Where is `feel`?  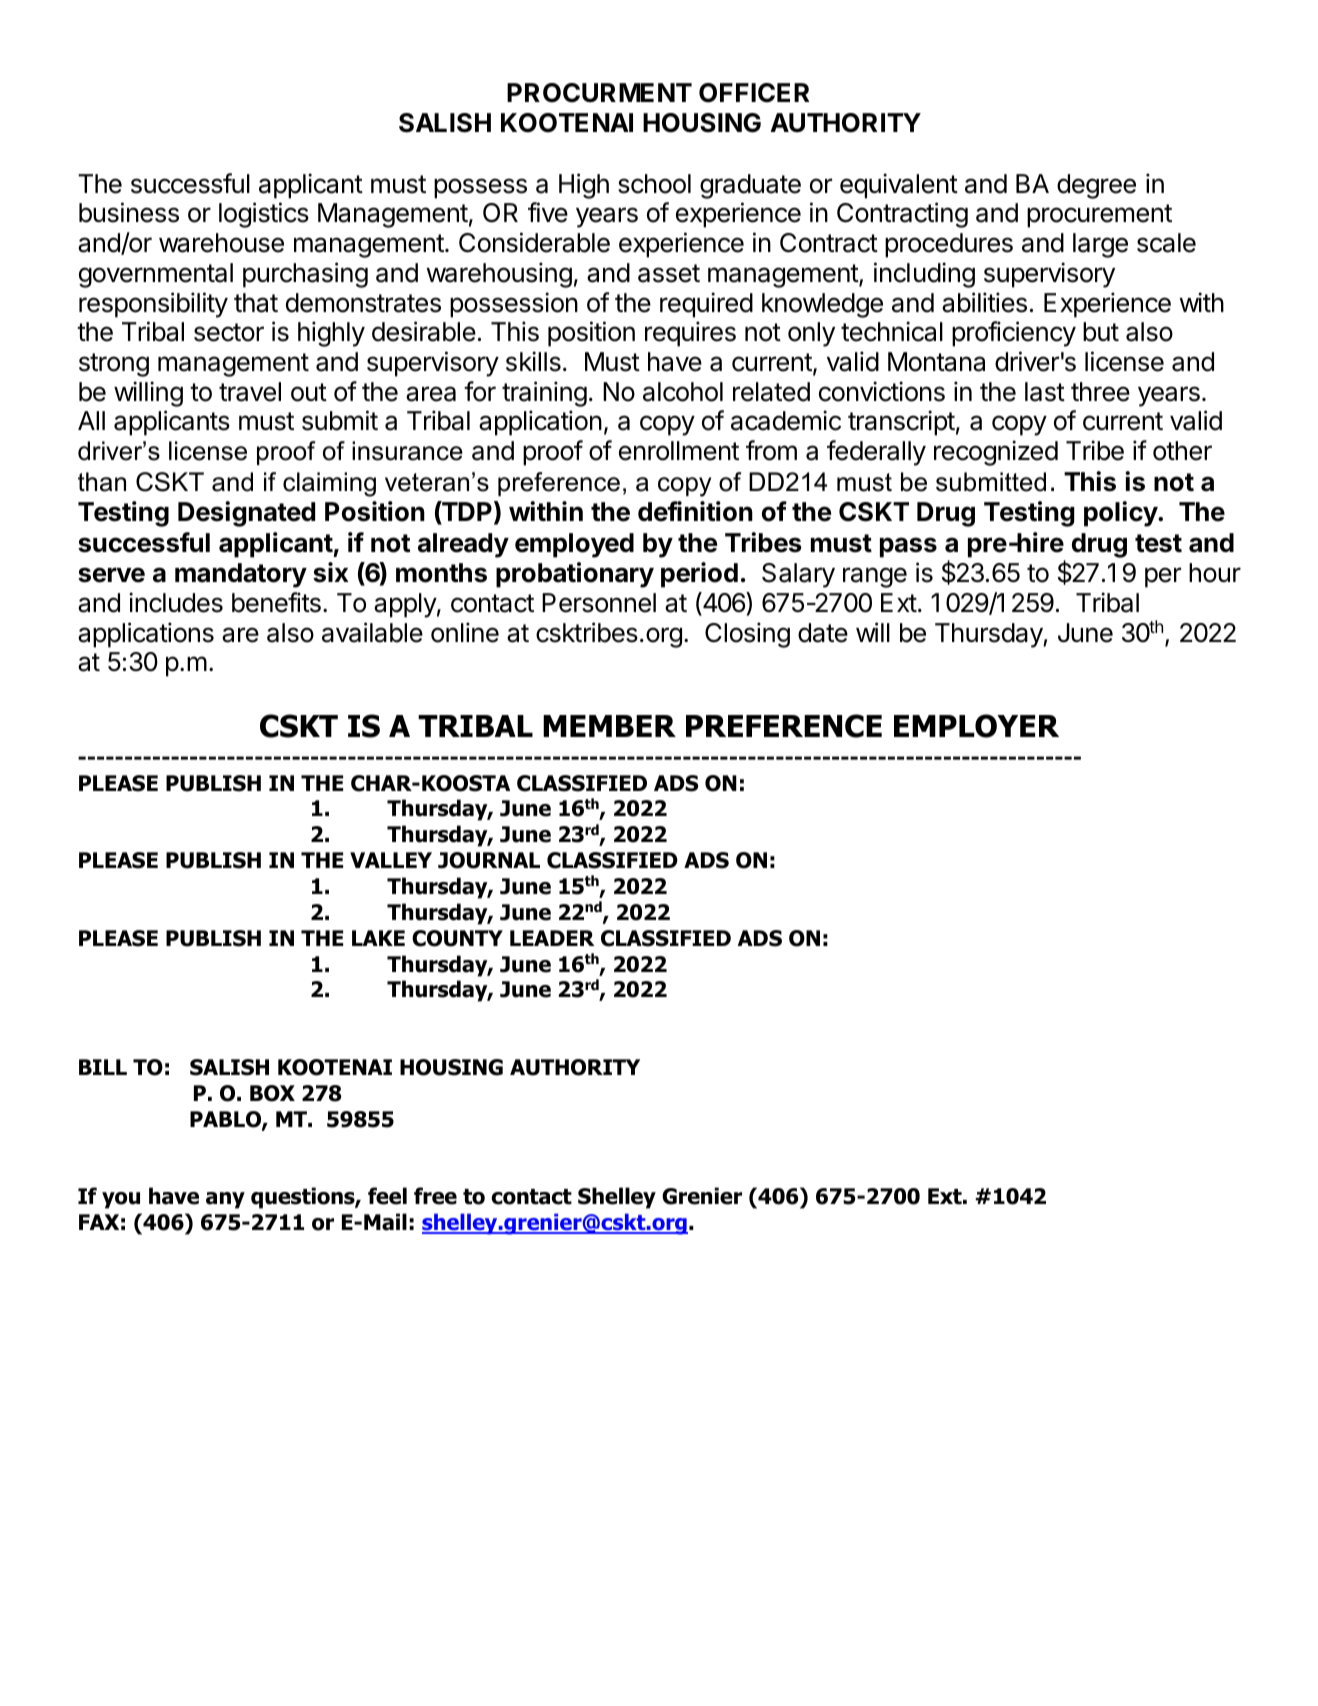
feel is located at coordinates (387, 1196).
